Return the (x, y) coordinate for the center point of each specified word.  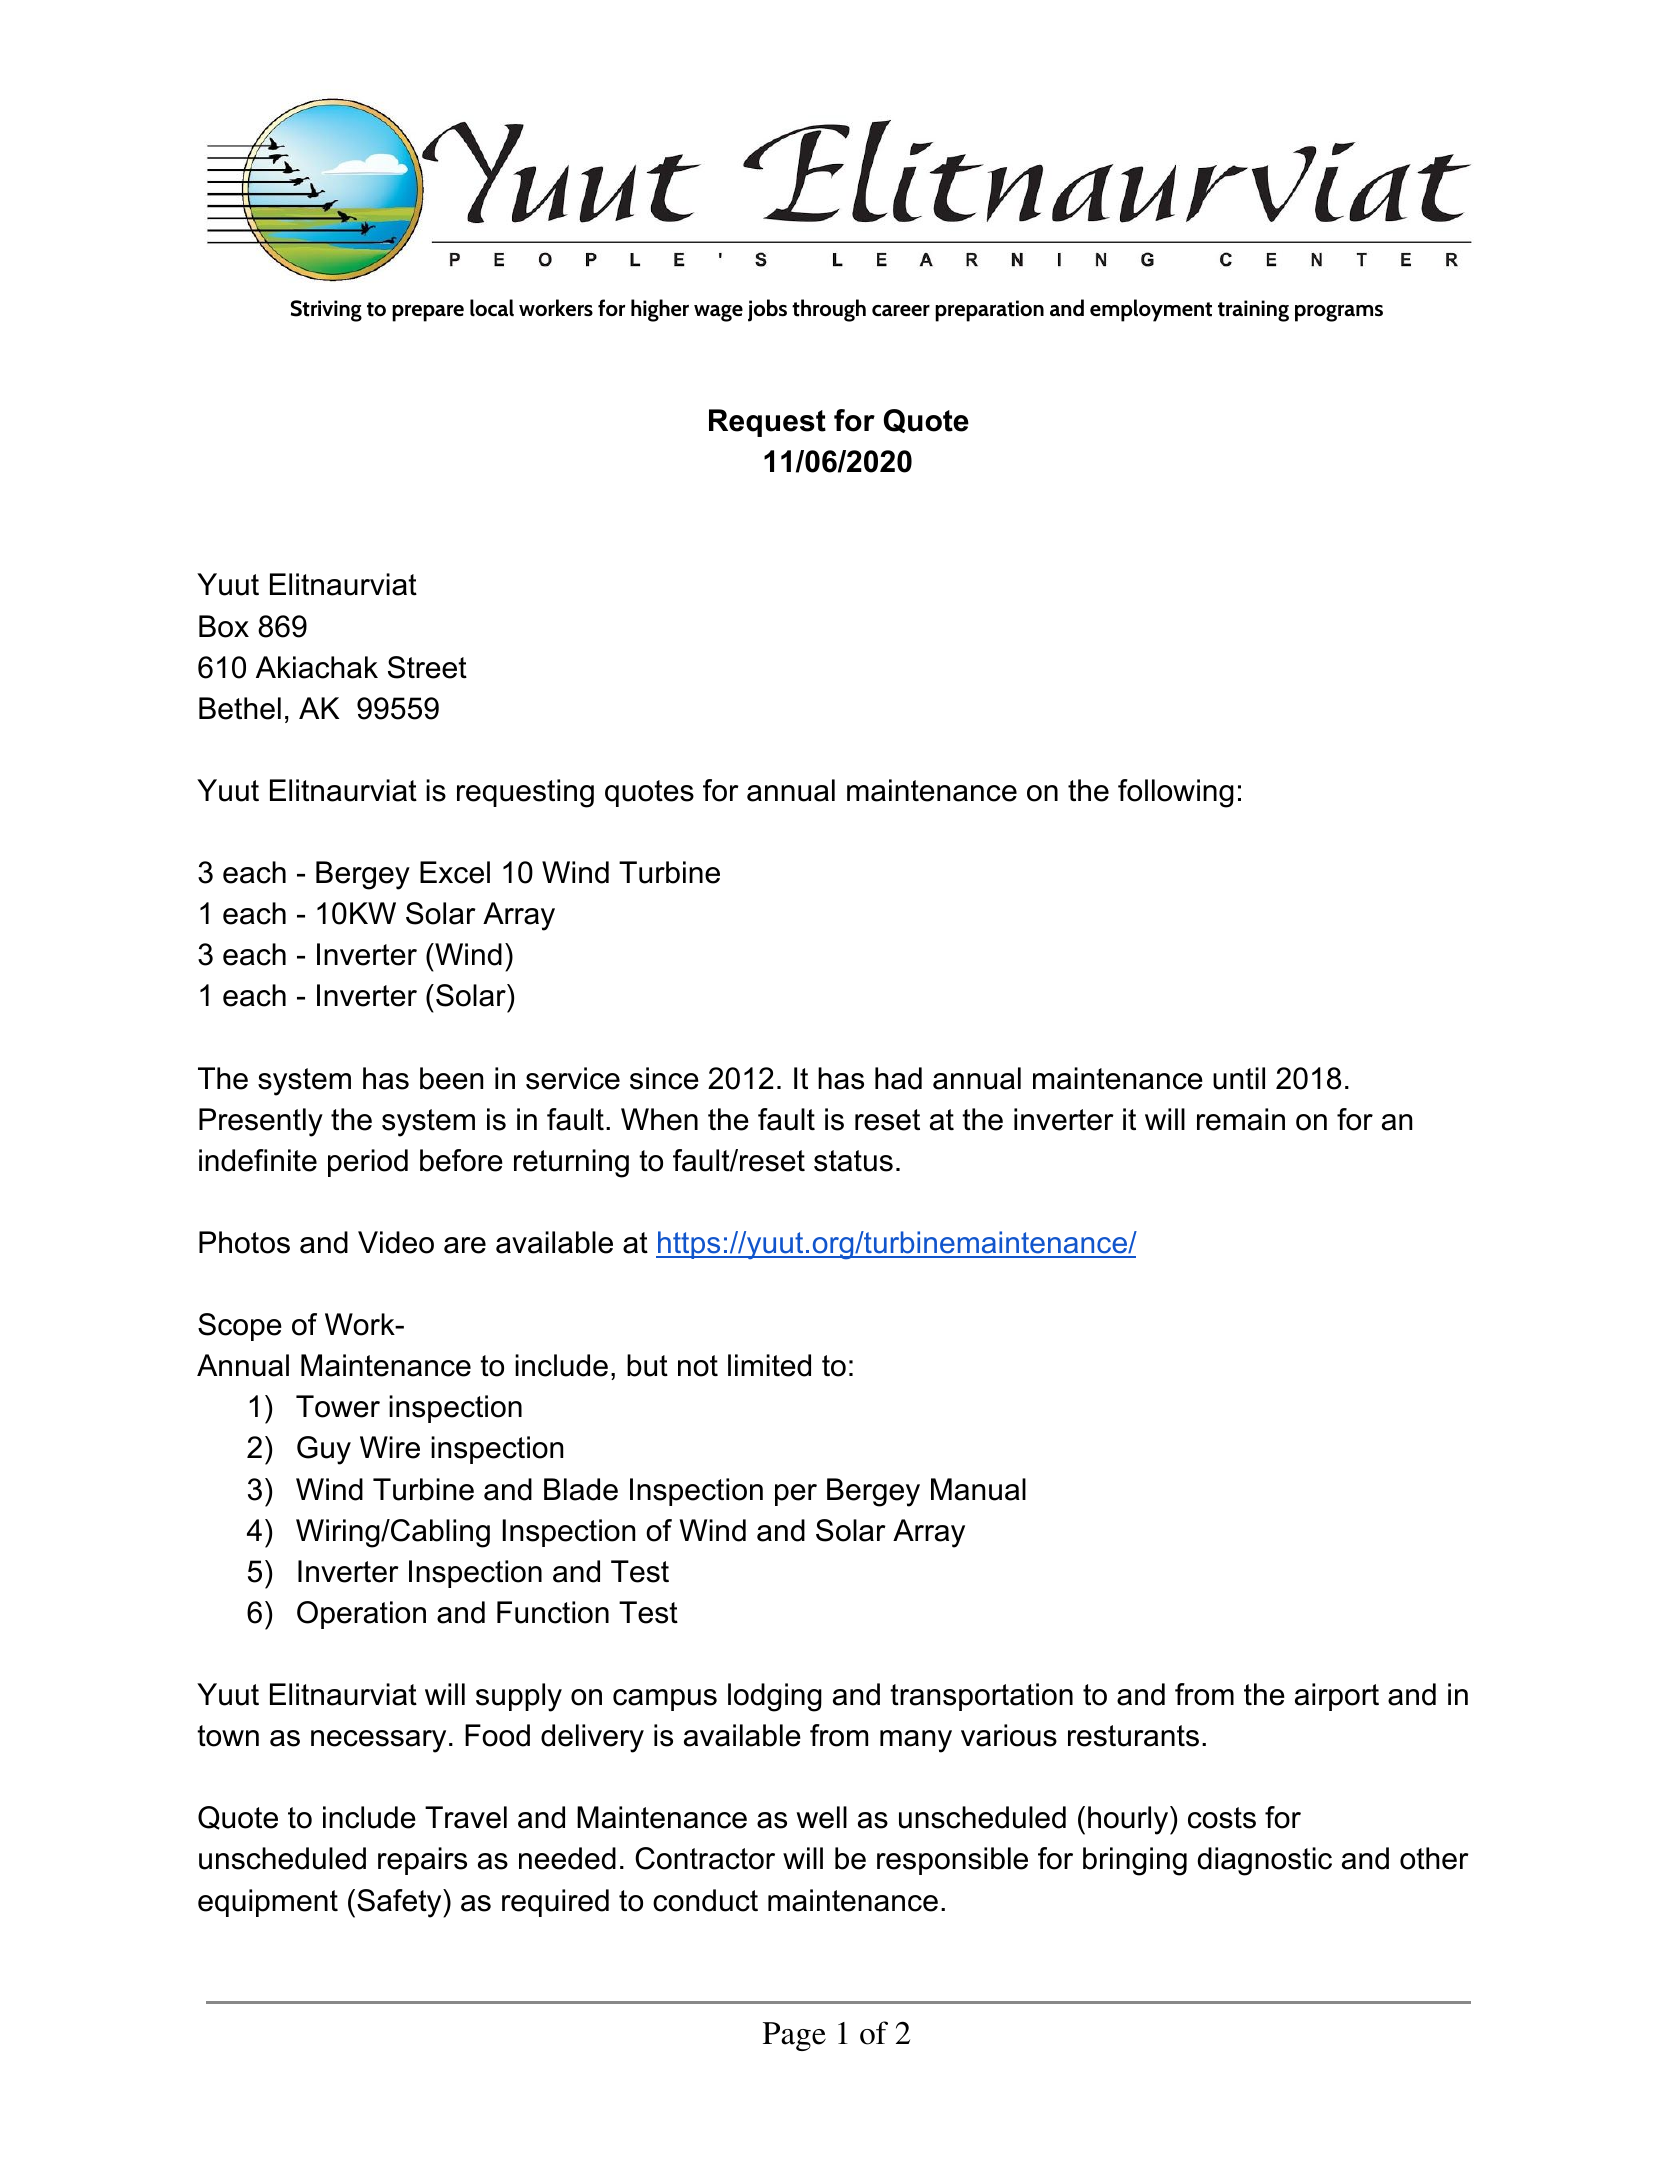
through (829, 310)
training (1253, 311)
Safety (400, 1903)
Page (794, 2036)
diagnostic (1265, 1861)
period (368, 1163)
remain (1241, 1119)
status (853, 1161)
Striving (326, 311)
